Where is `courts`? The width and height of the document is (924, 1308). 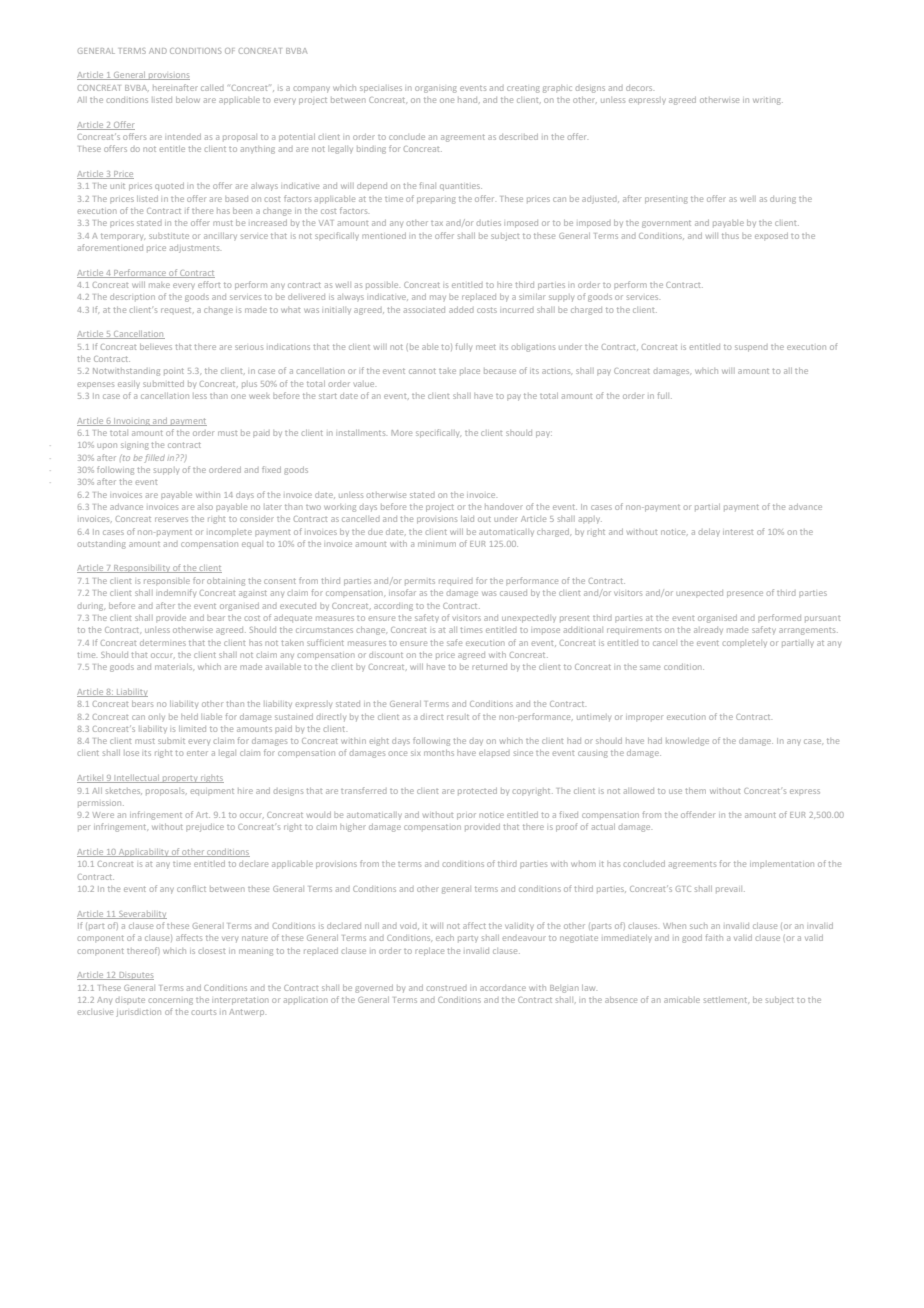 courts is located at coordinates (203, 1012).
